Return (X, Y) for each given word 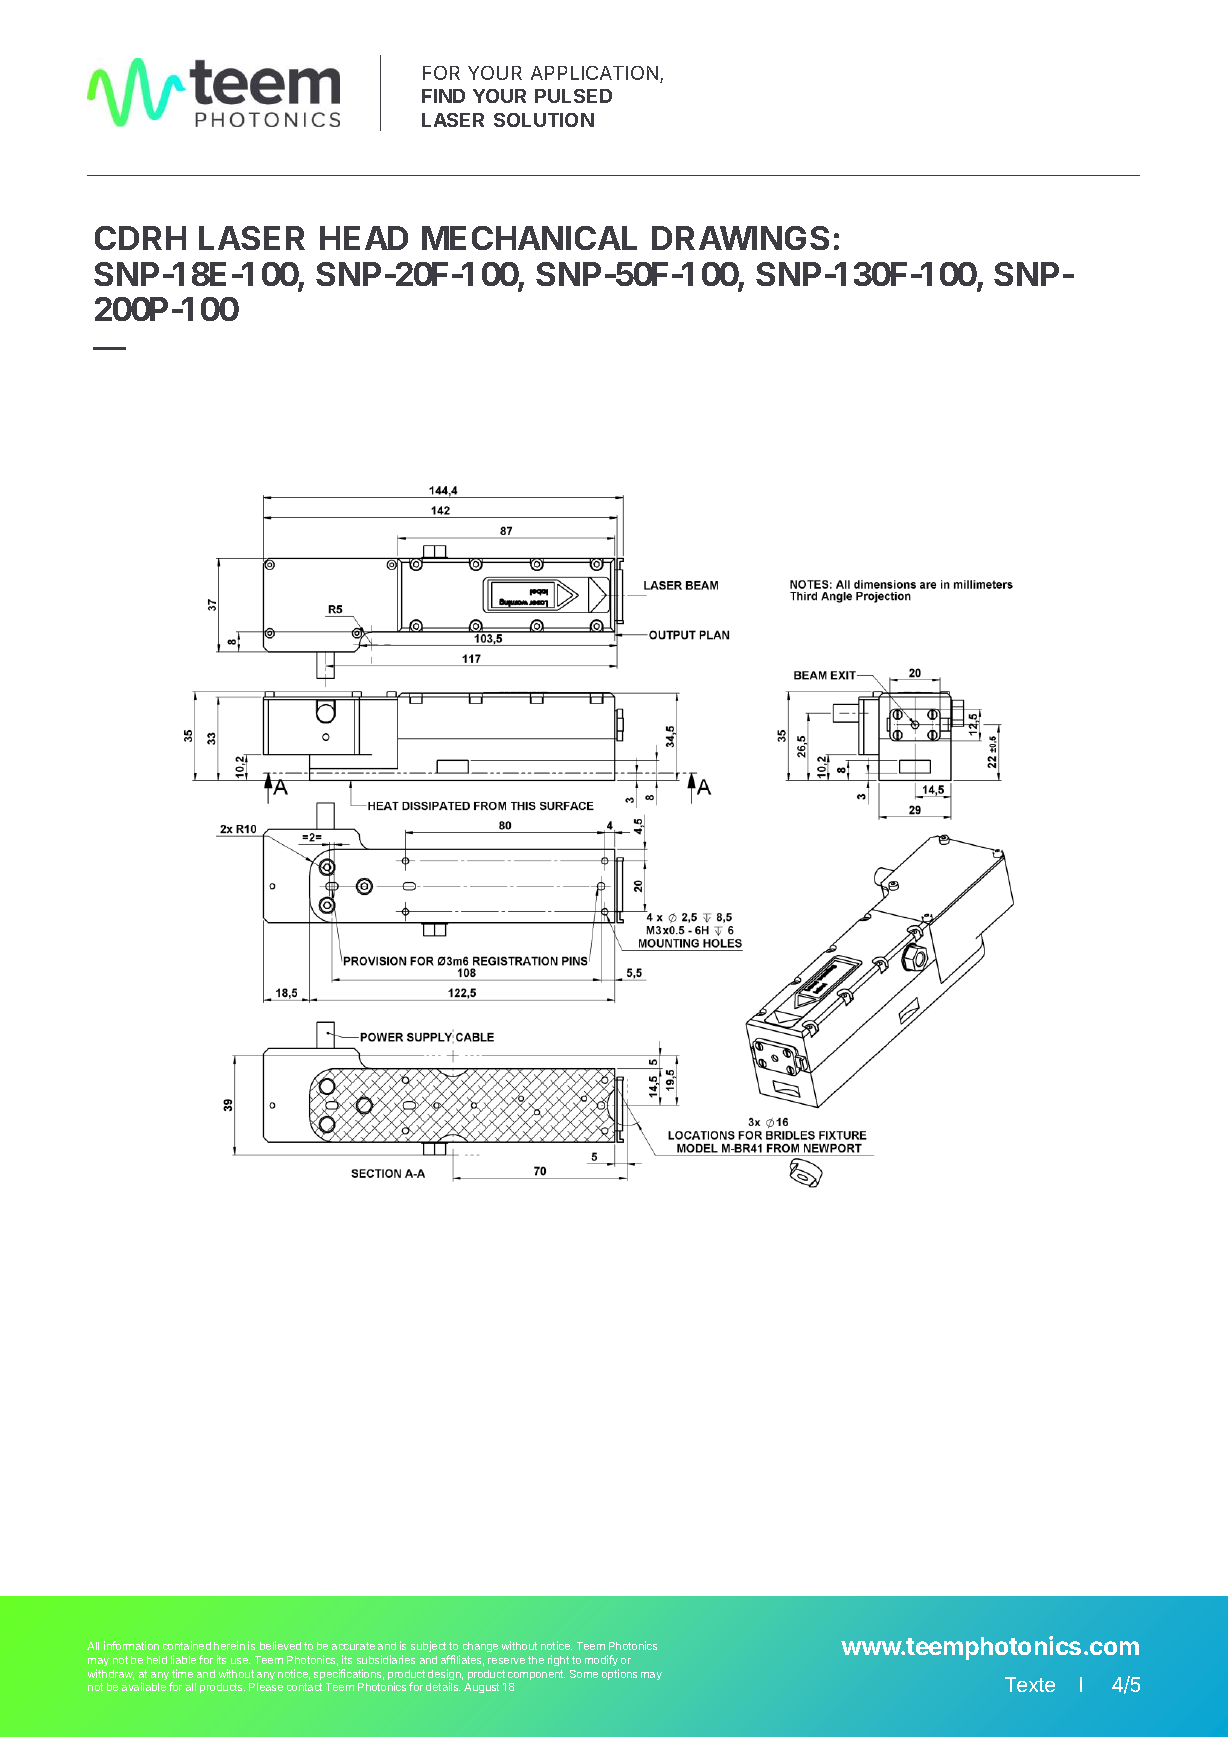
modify (601, 1660)
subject (430, 1648)
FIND (443, 96)
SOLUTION (544, 120)
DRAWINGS (740, 238)
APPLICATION (596, 74)
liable (183, 1659)
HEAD (364, 238)
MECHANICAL (529, 238)
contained (187, 1645)
